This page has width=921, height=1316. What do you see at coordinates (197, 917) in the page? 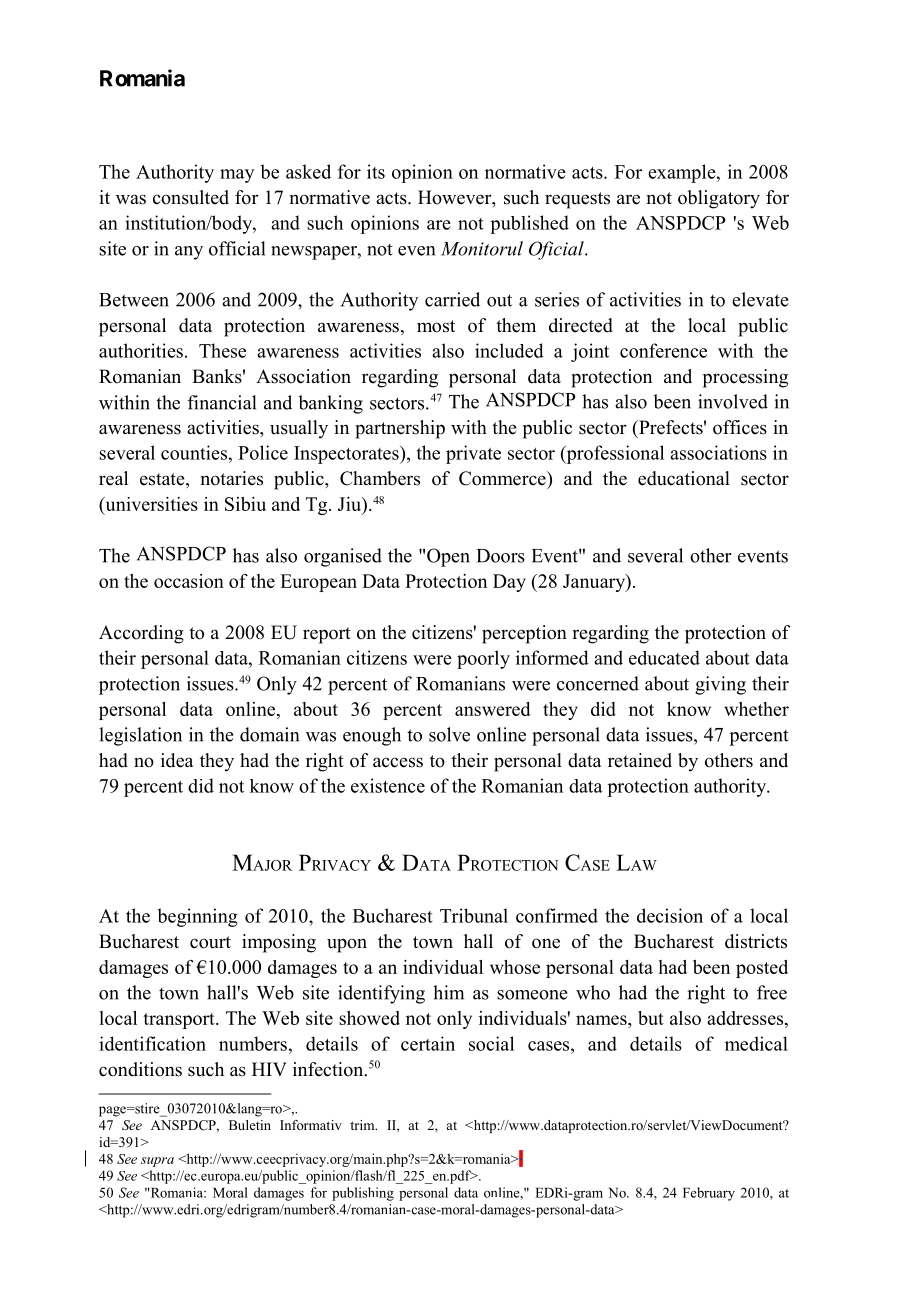
I see `beginning` at bounding box center [197, 917].
